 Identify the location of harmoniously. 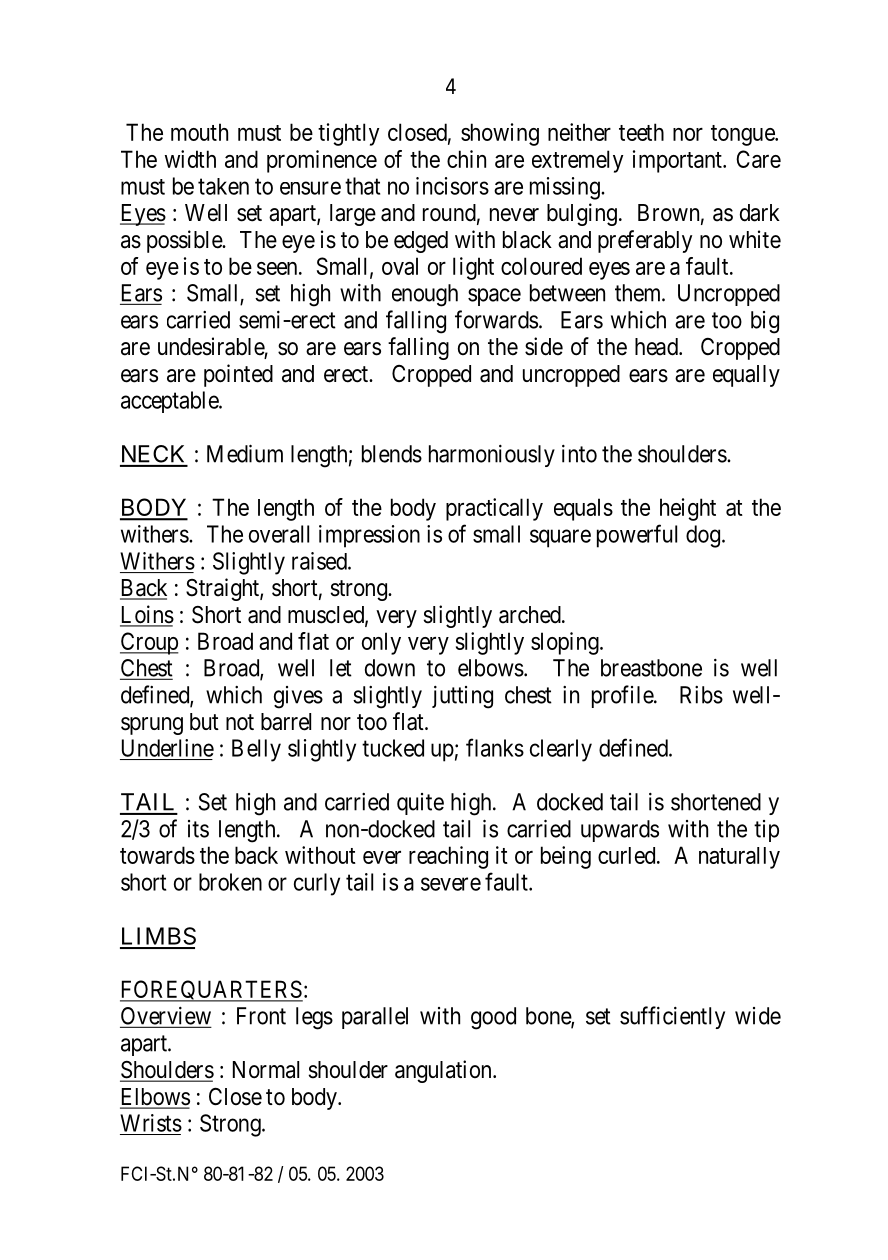
(492, 456).
